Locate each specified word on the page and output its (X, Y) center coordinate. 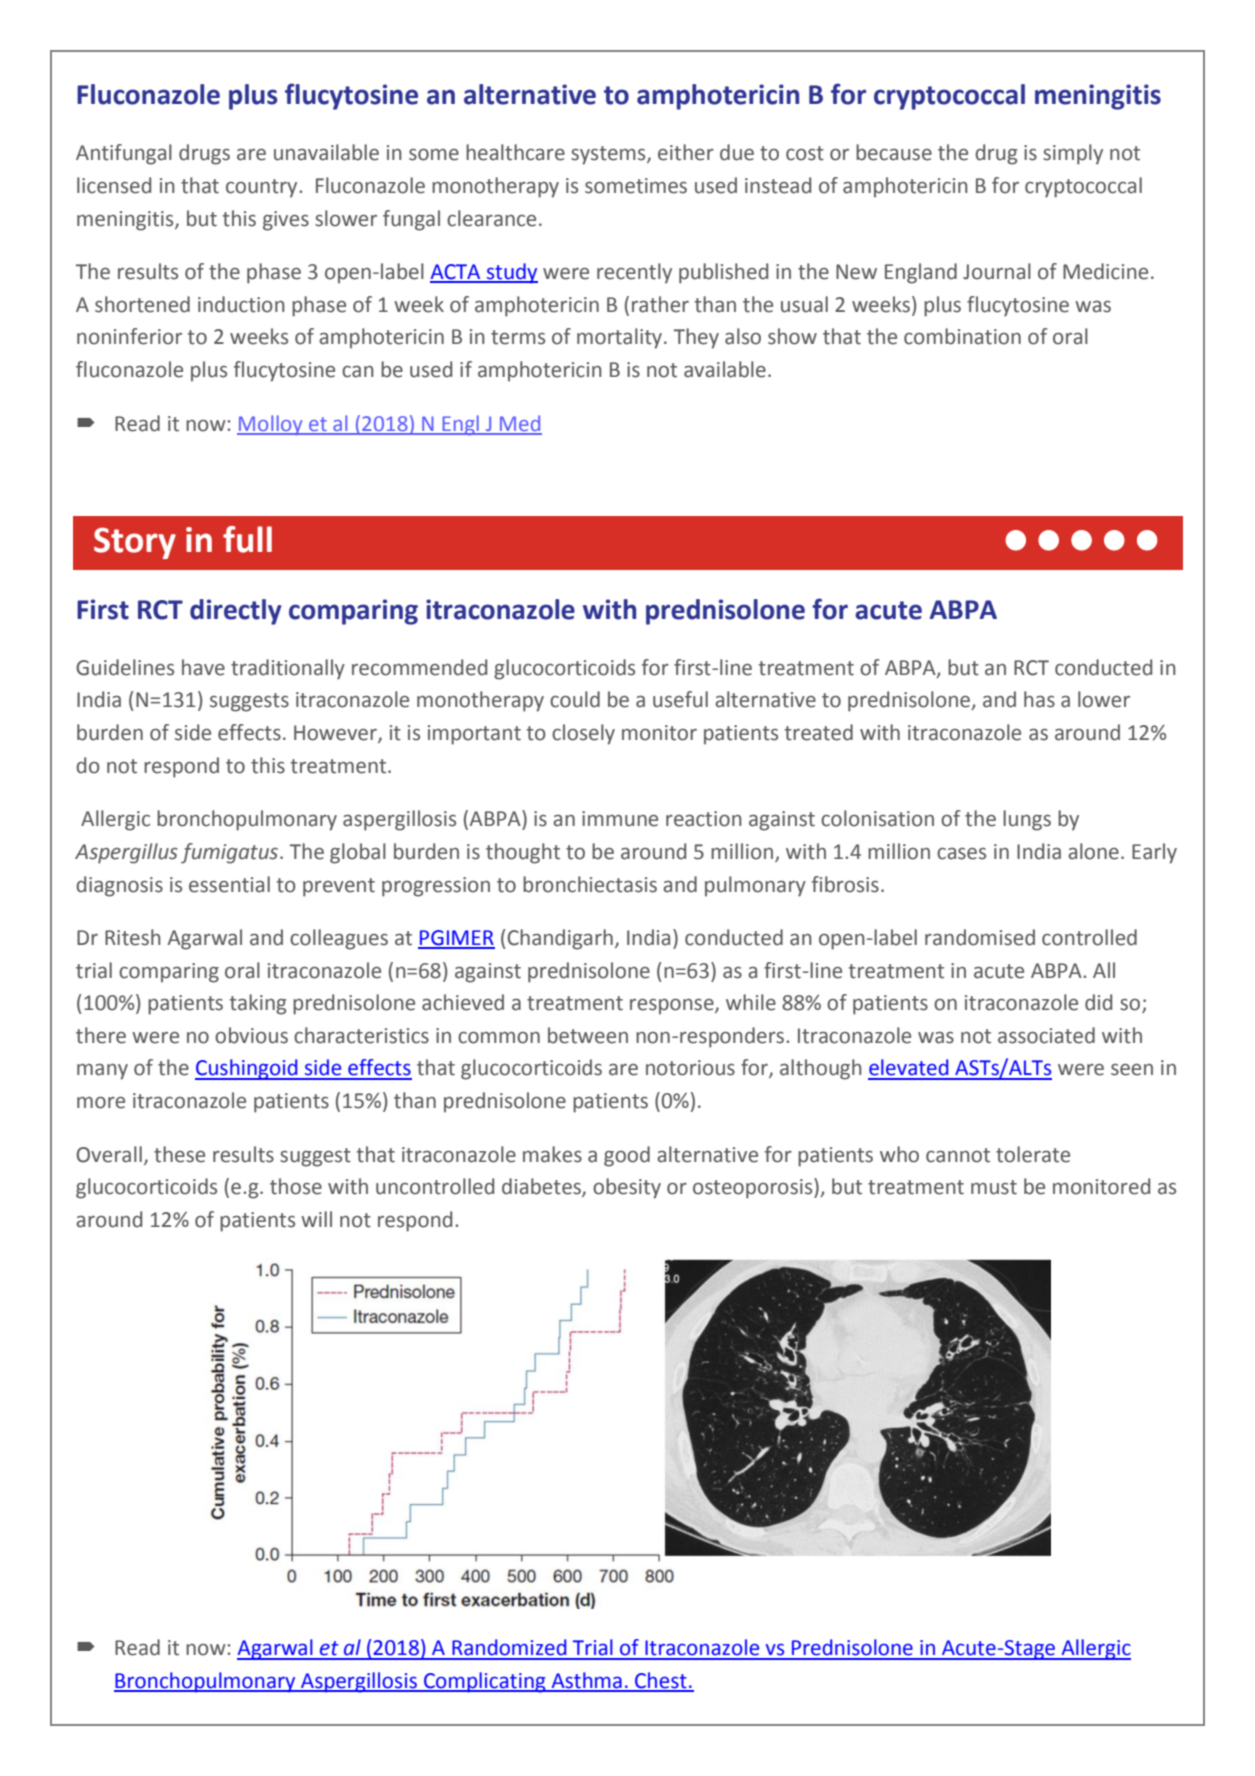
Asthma (586, 1681)
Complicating (485, 1682)
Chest (661, 1681)
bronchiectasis (590, 884)
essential (229, 884)
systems (609, 155)
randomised (980, 937)
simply (1073, 154)
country (263, 188)
